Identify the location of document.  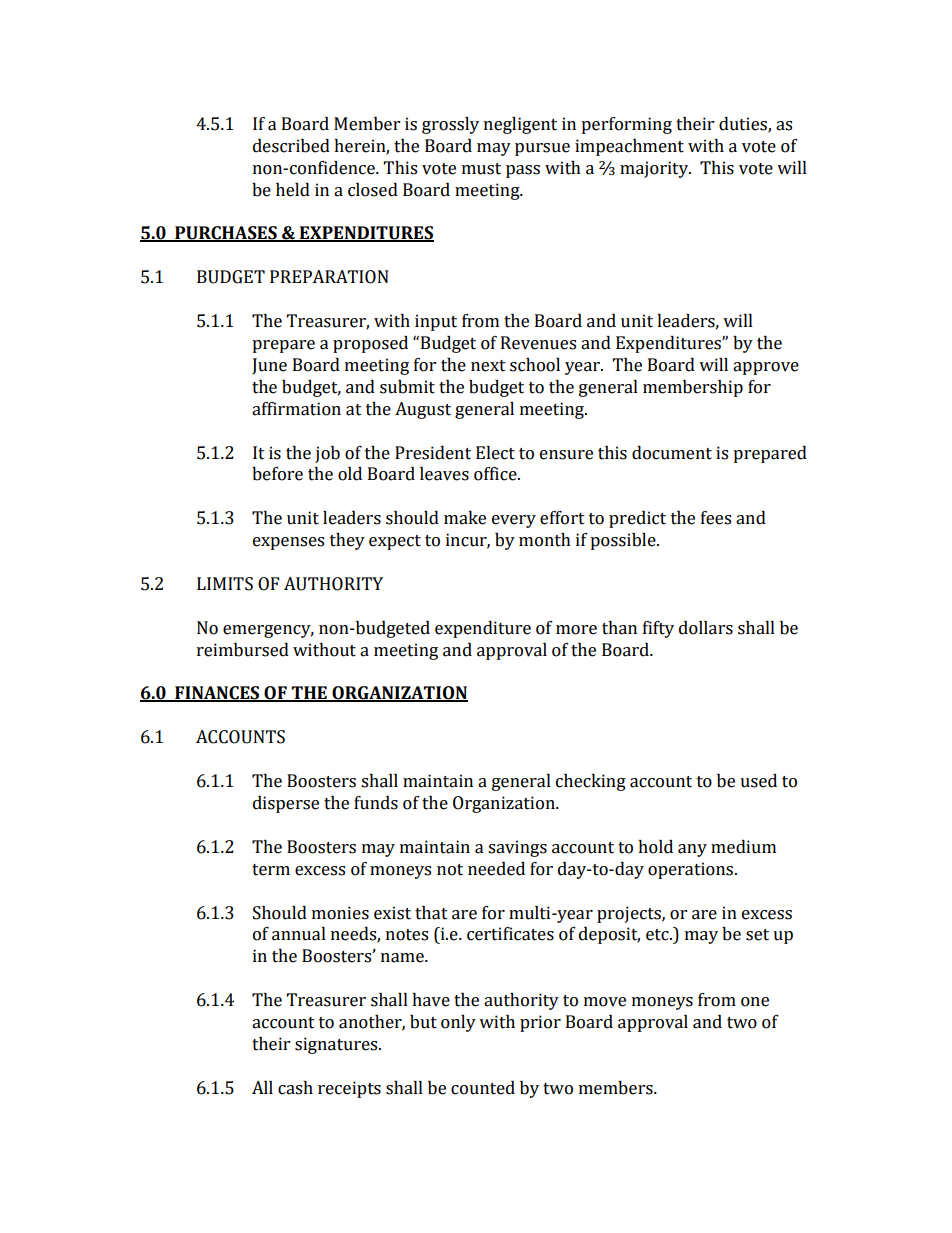
(672, 453).
